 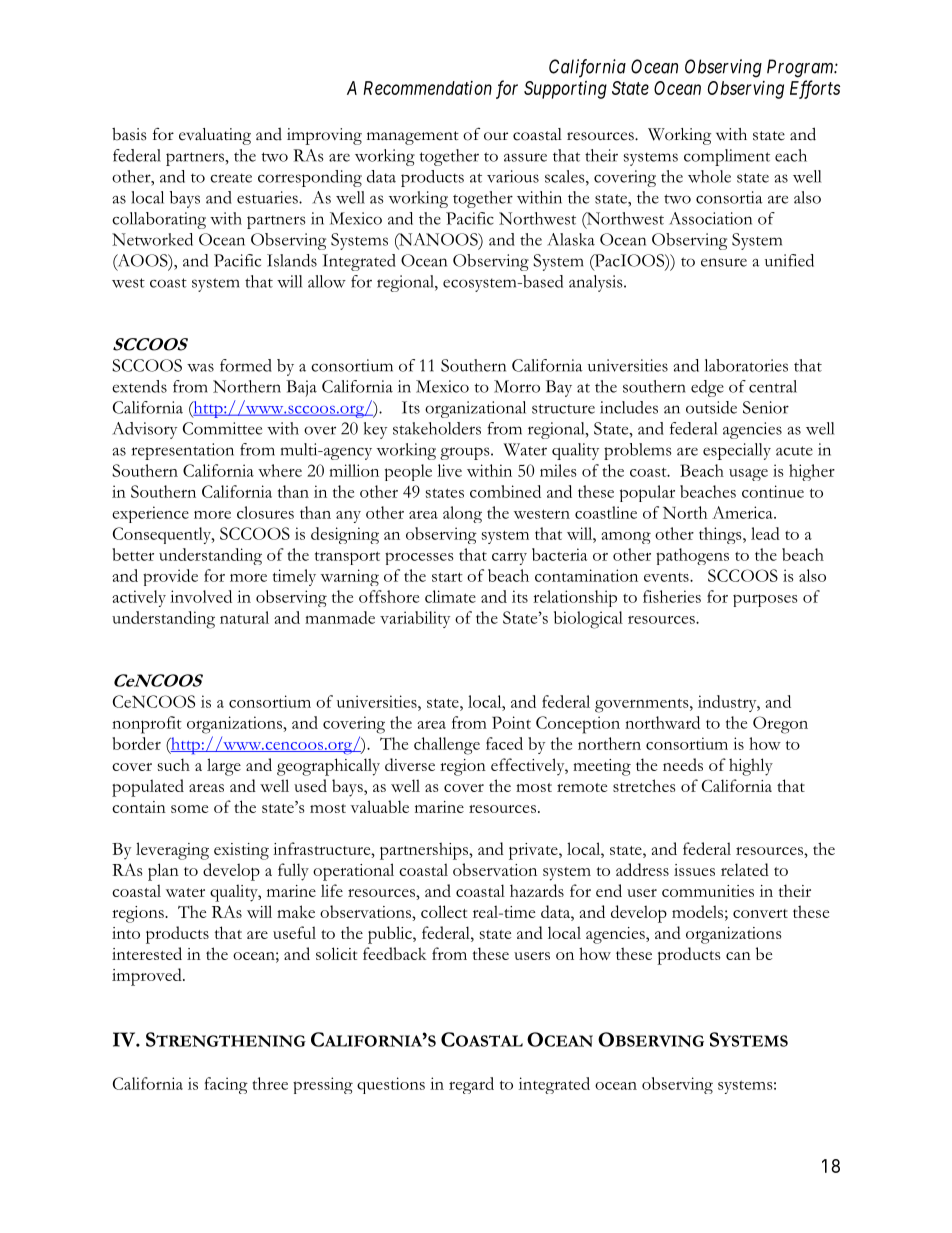 I want to click on large, so click(x=224, y=767).
